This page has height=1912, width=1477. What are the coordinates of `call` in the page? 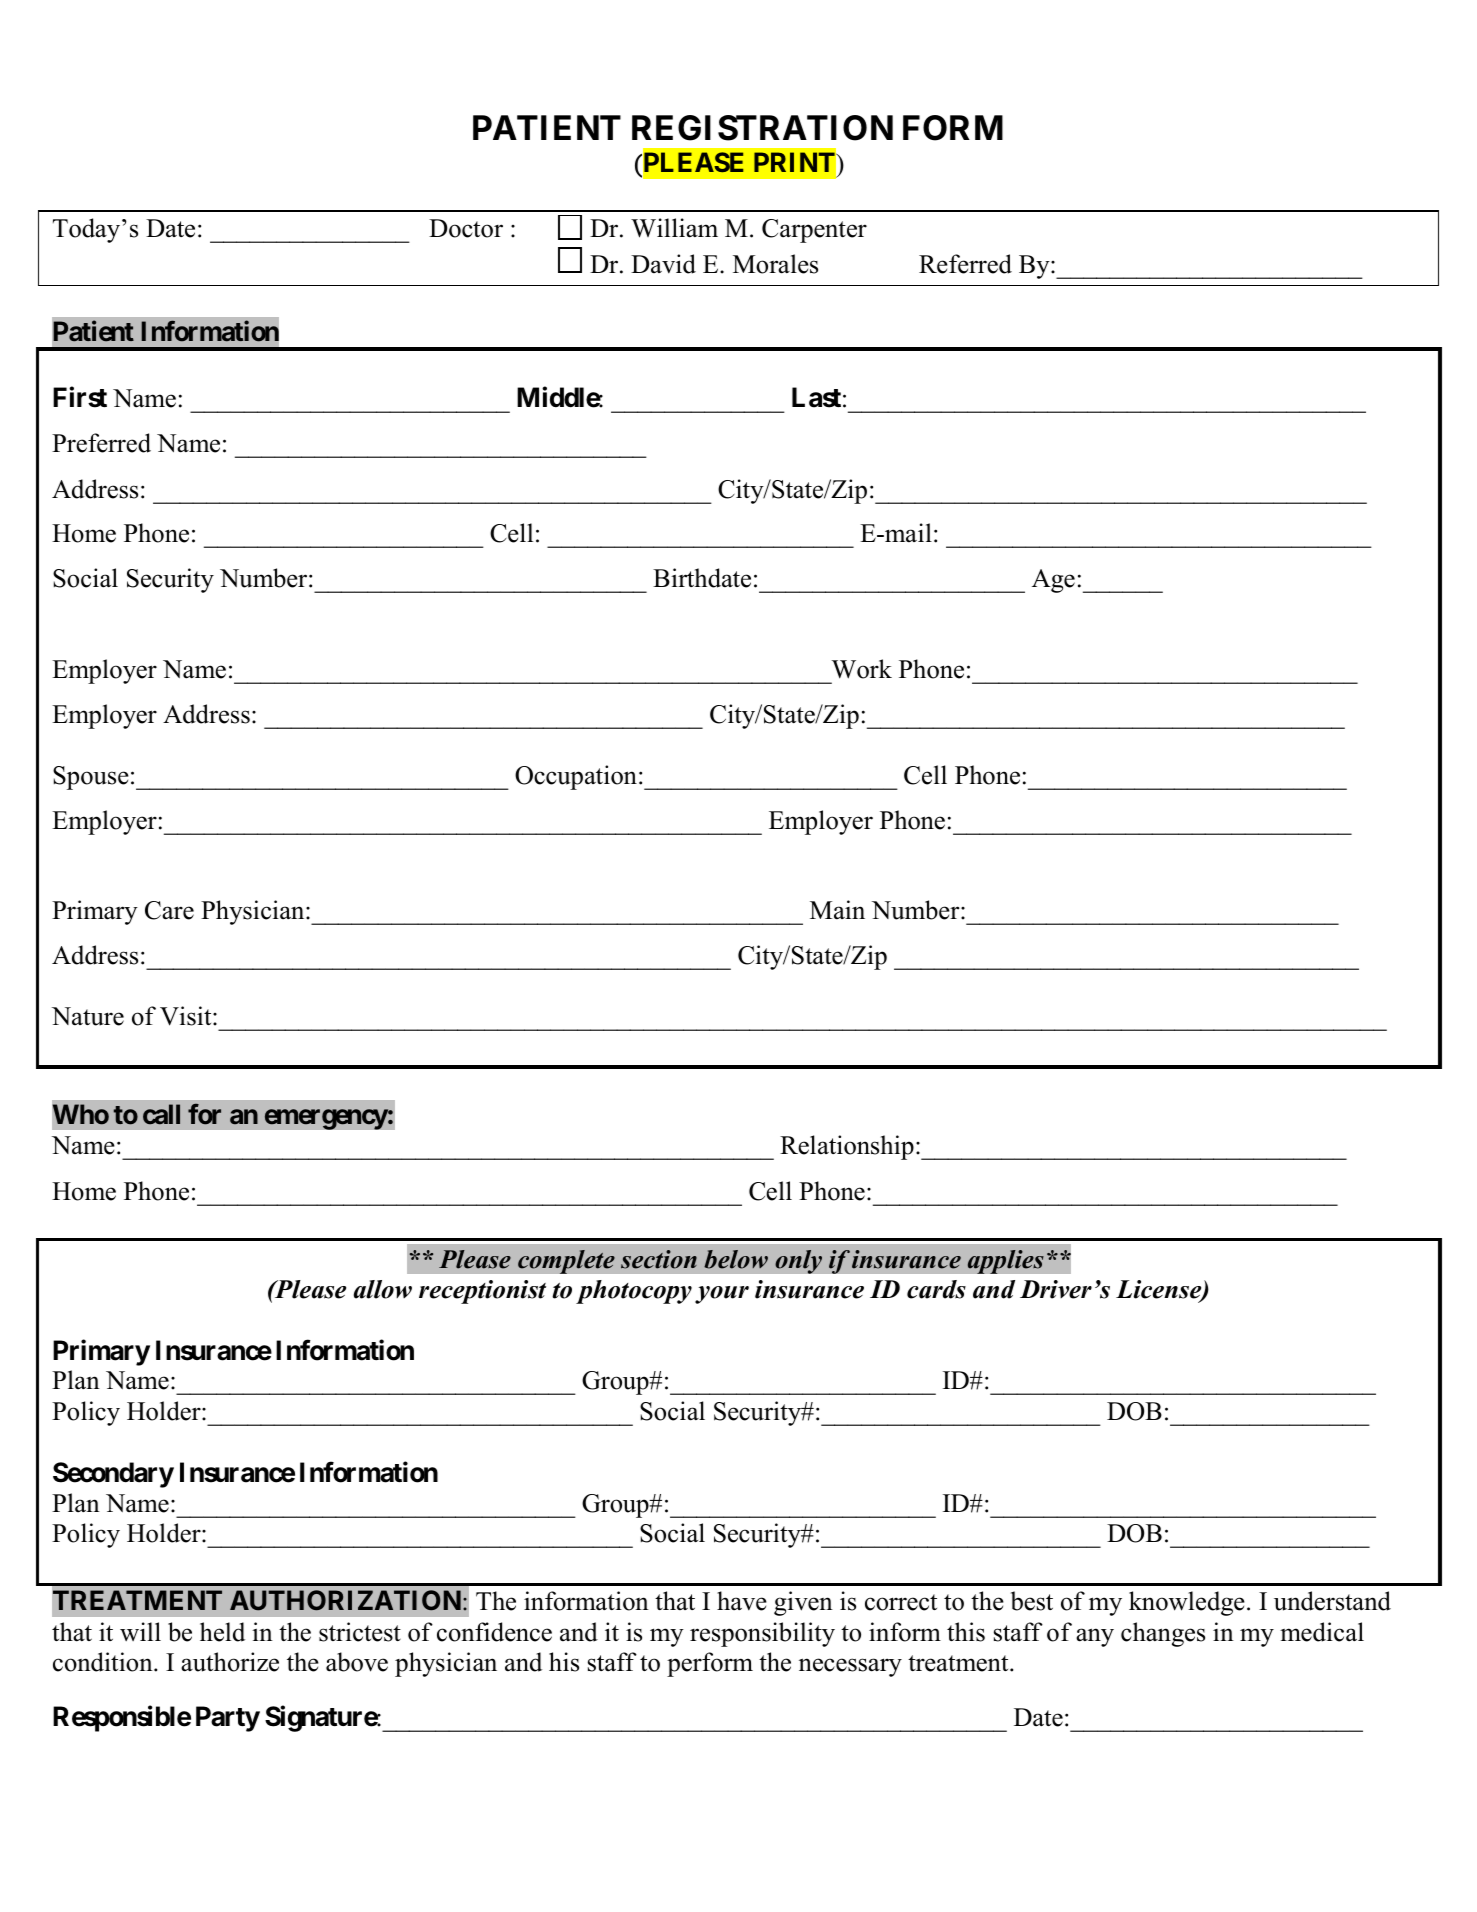 It's located at (161, 1114).
